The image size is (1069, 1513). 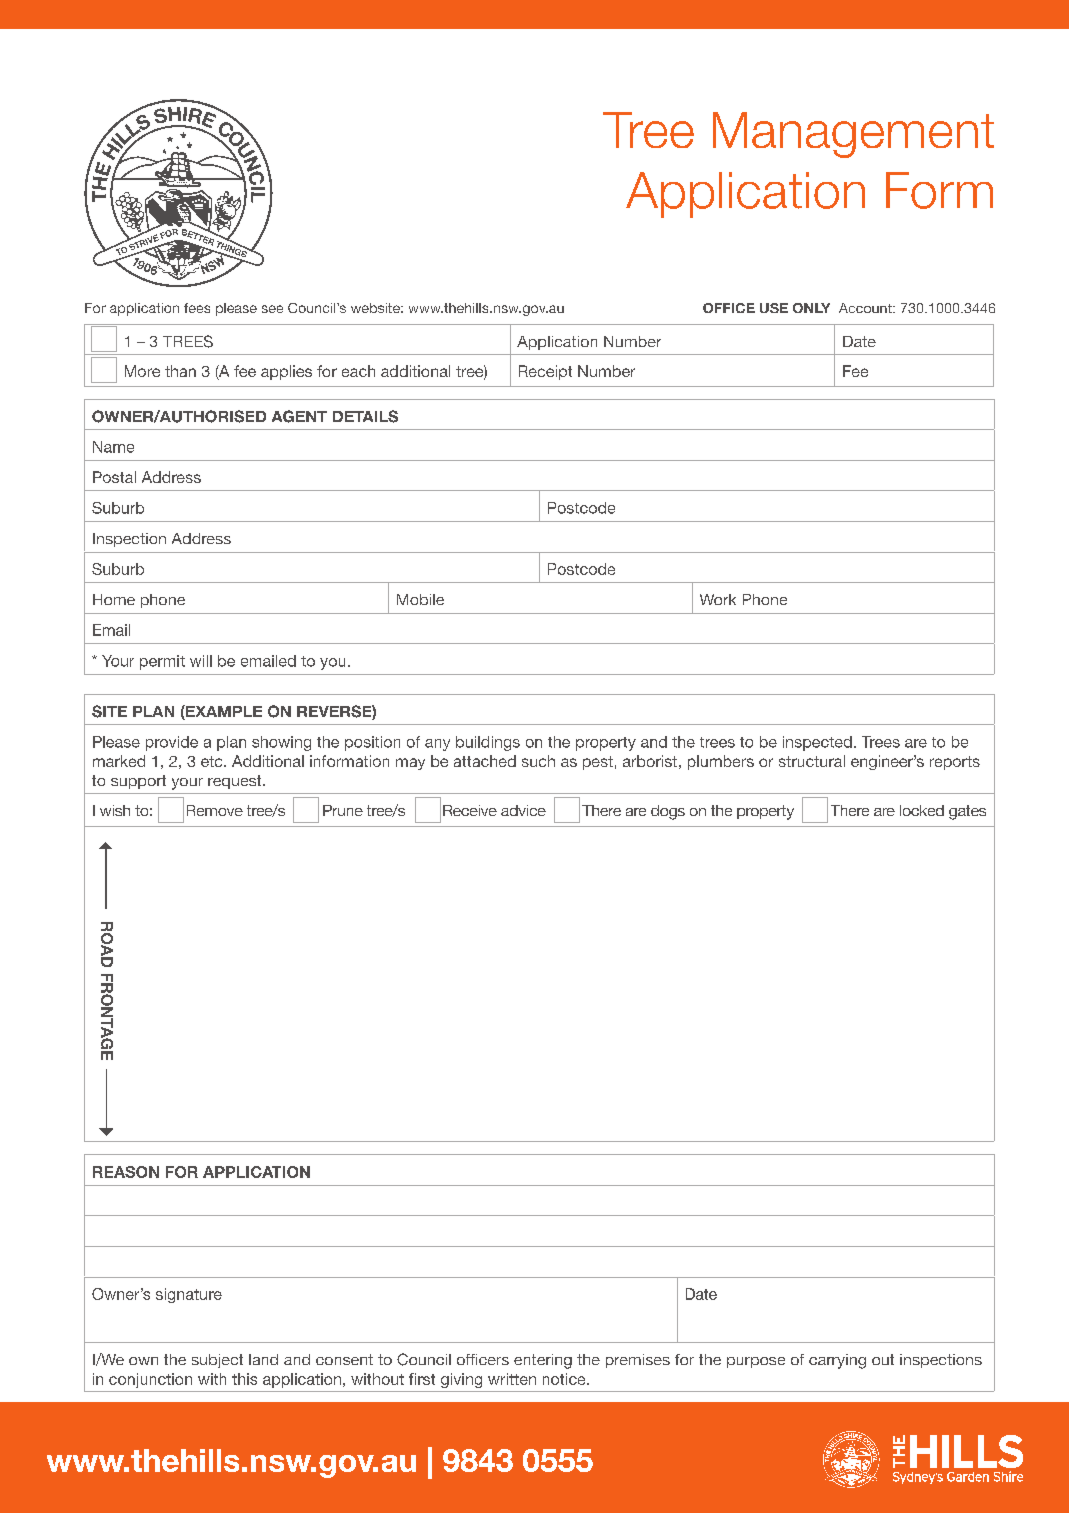 I want to click on Receipt, so click(x=545, y=372).
